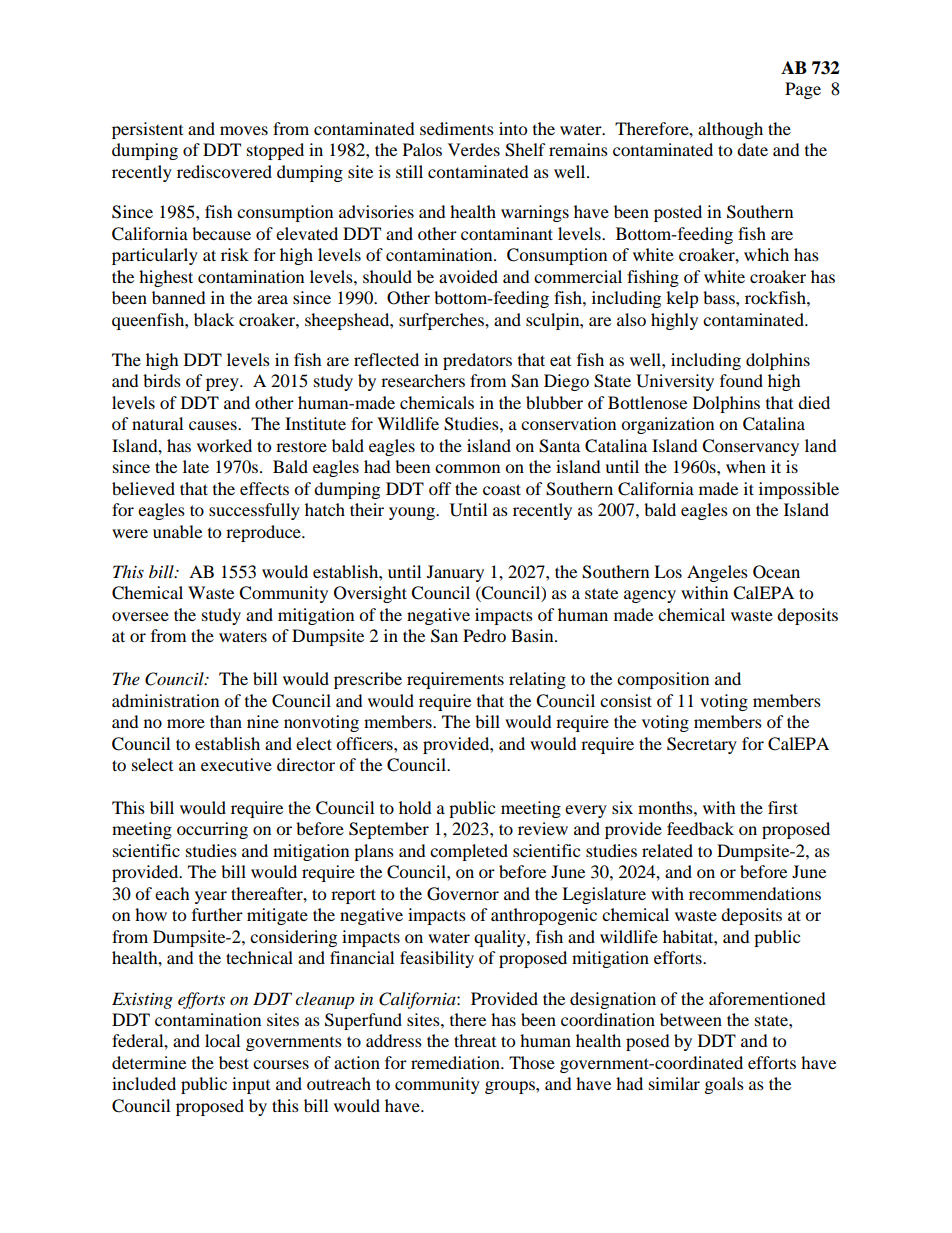 This document has height=1233, width=952. Describe the element at coordinates (415, 807) in the document. I see `hold` at that location.
